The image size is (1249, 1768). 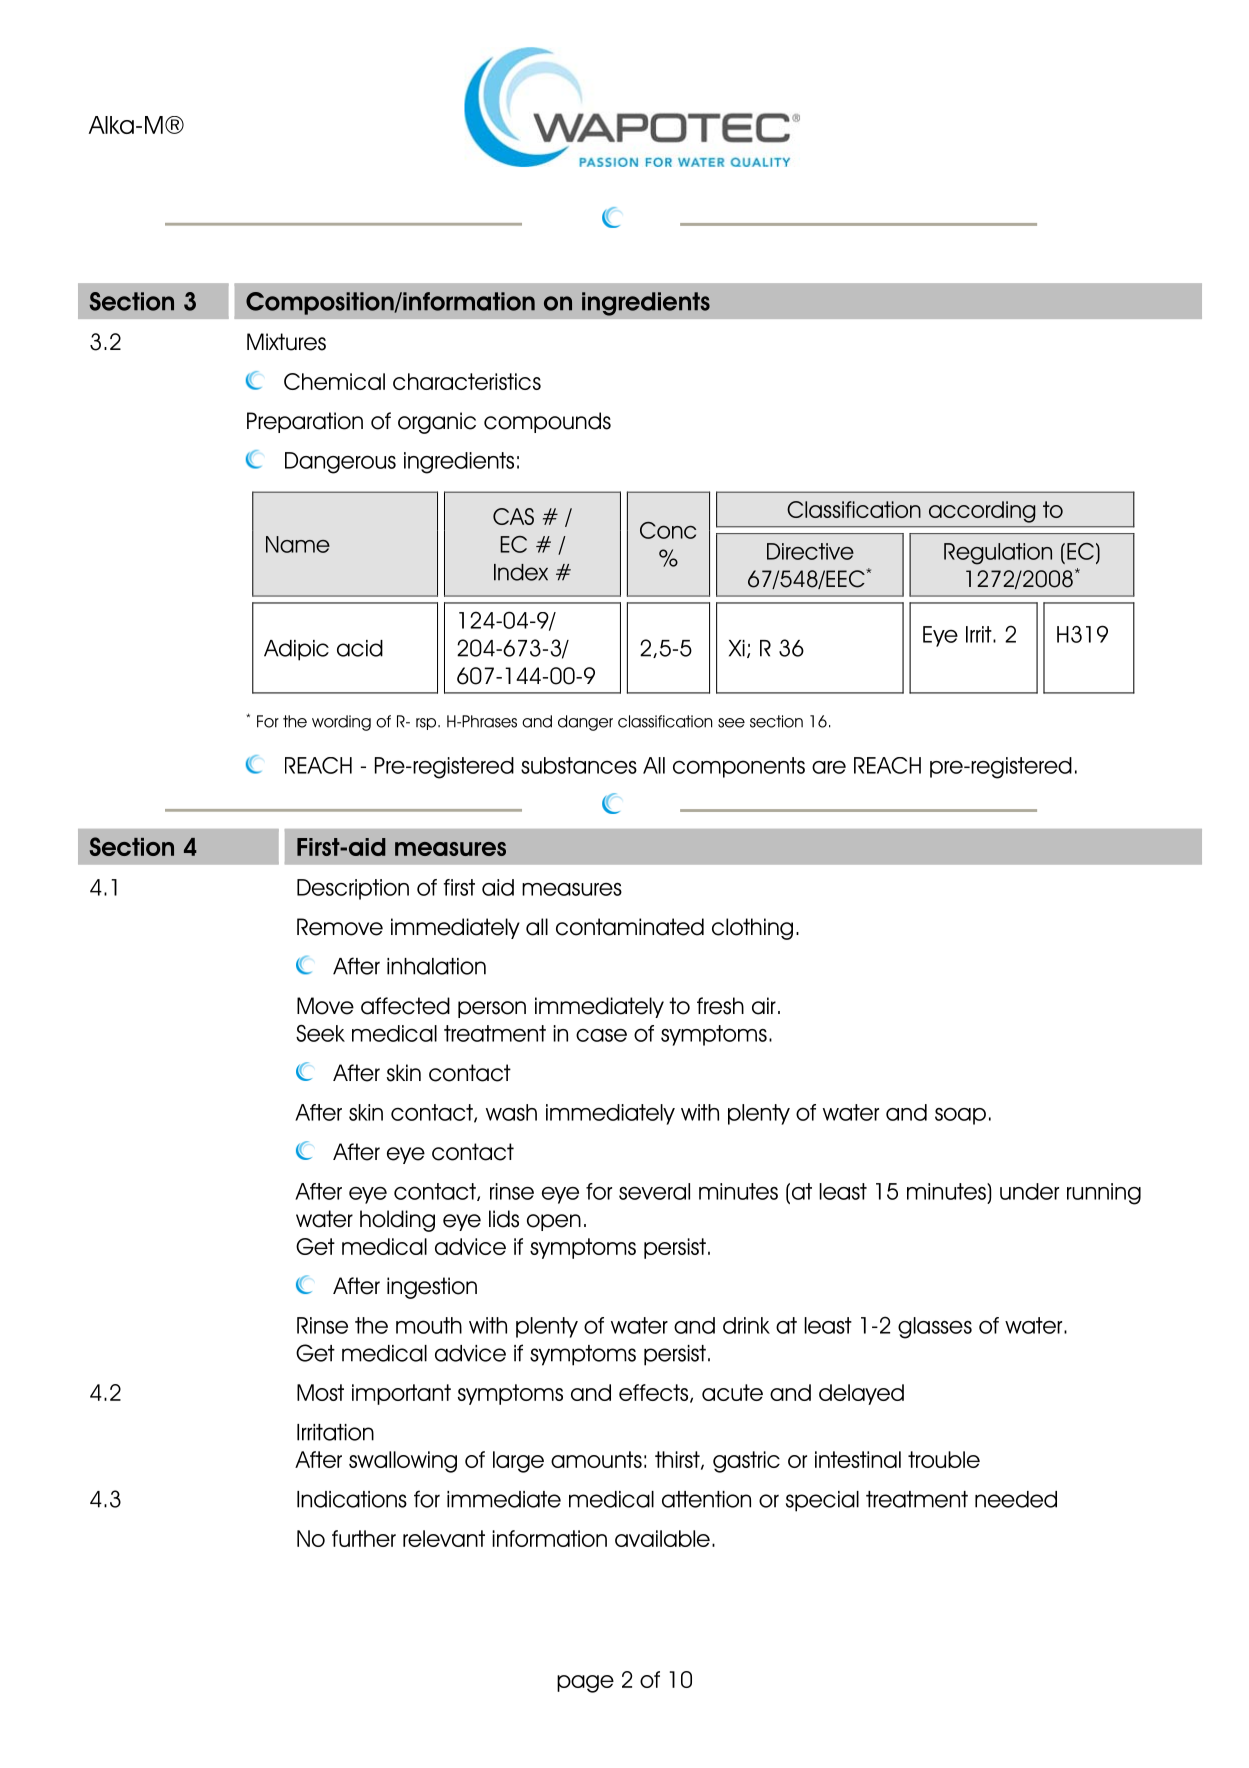 What do you see at coordinates (429, 1325) in the screenshot?
I see `mouth` at bounding box center [429, 1325].
